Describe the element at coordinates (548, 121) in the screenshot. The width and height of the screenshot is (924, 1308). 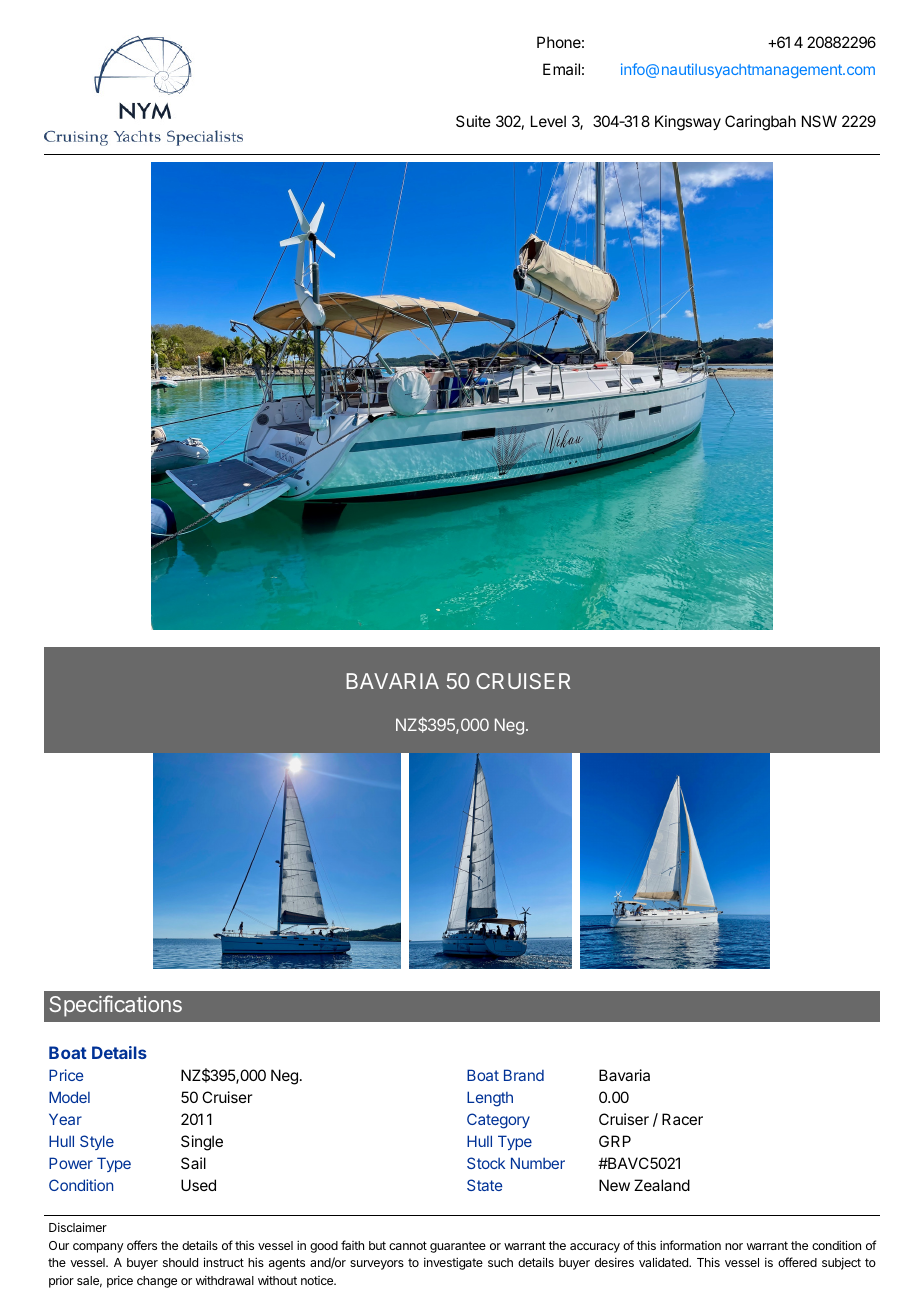
I see `Level` at that location.
